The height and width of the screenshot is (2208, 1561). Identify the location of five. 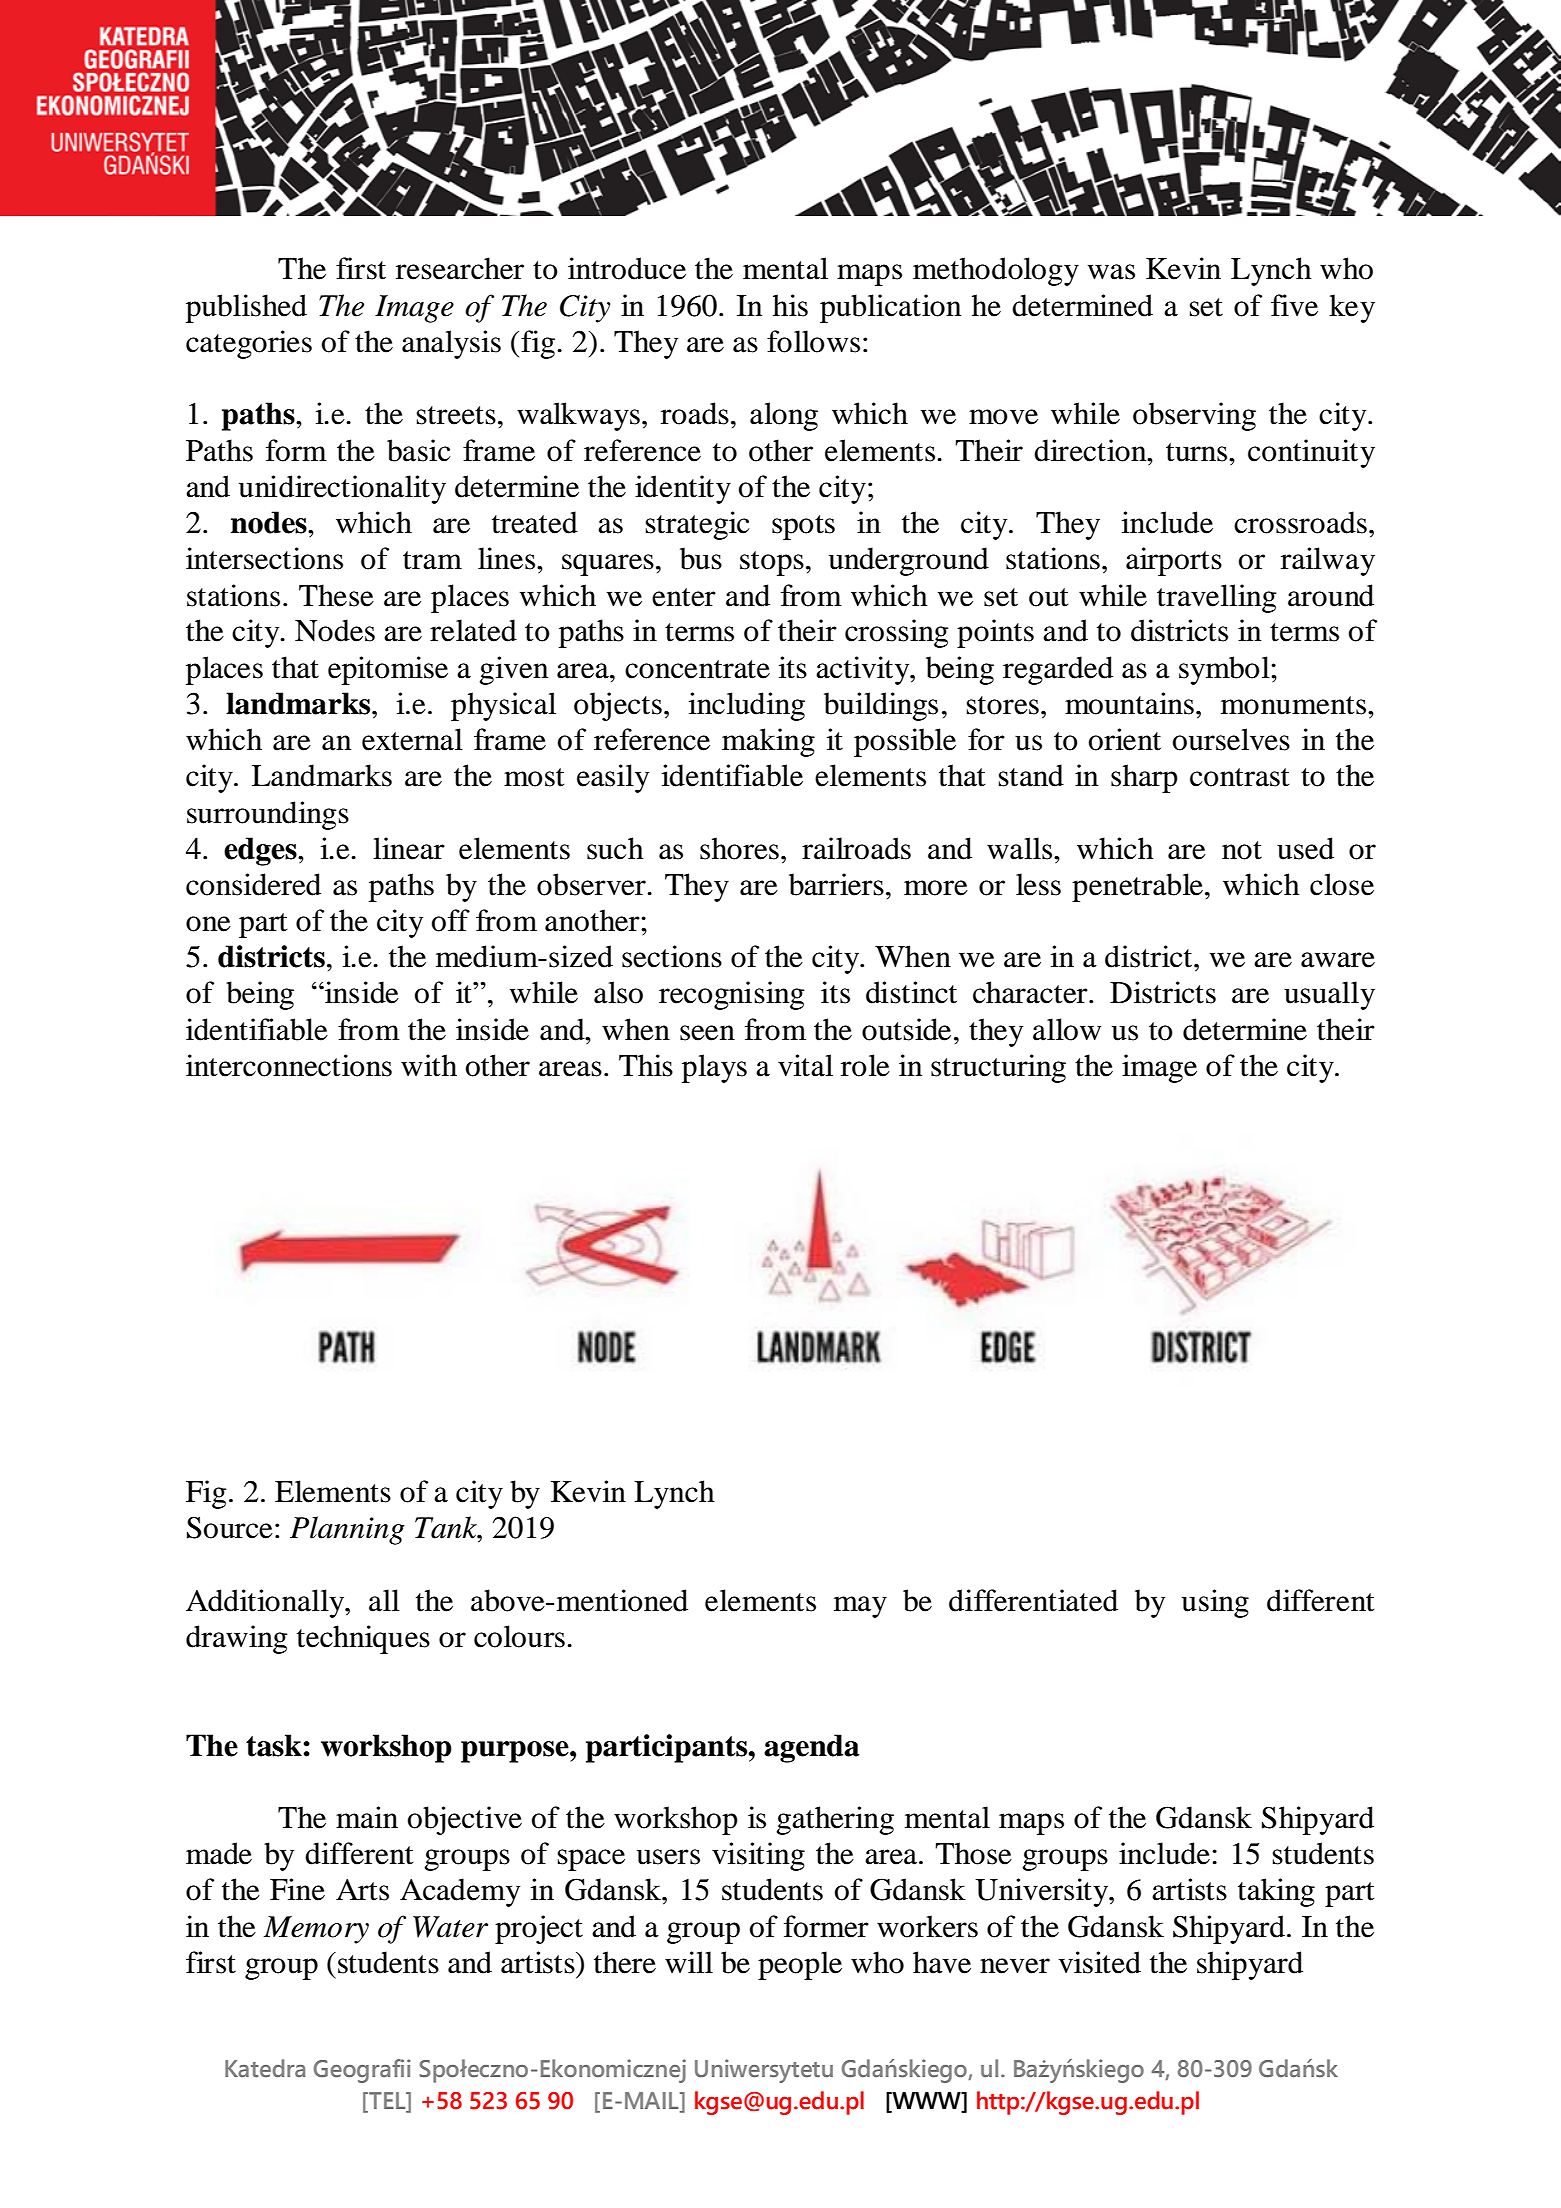
(1294, 305).
